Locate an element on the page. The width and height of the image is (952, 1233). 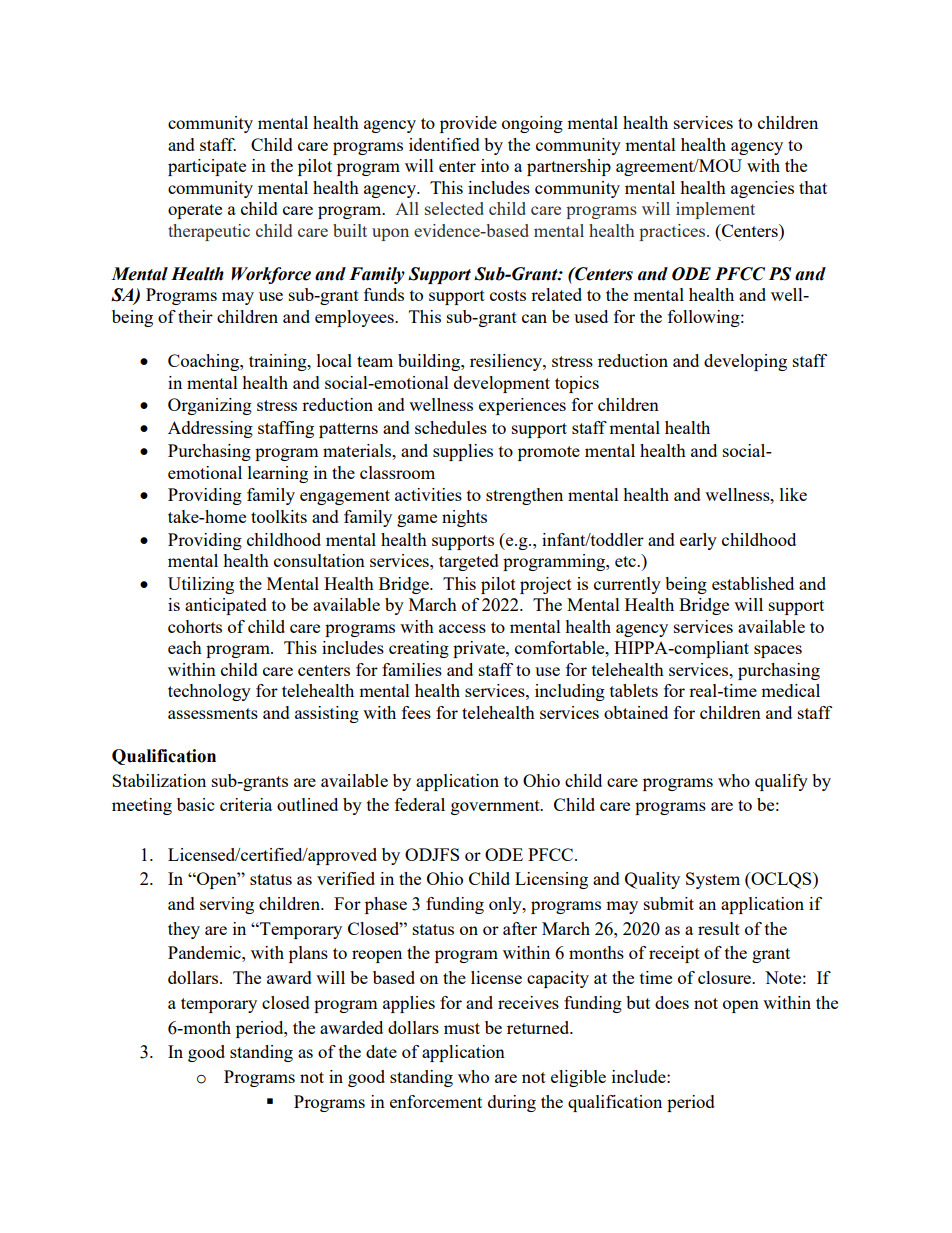
participate is located at coordinates (207, 167).
